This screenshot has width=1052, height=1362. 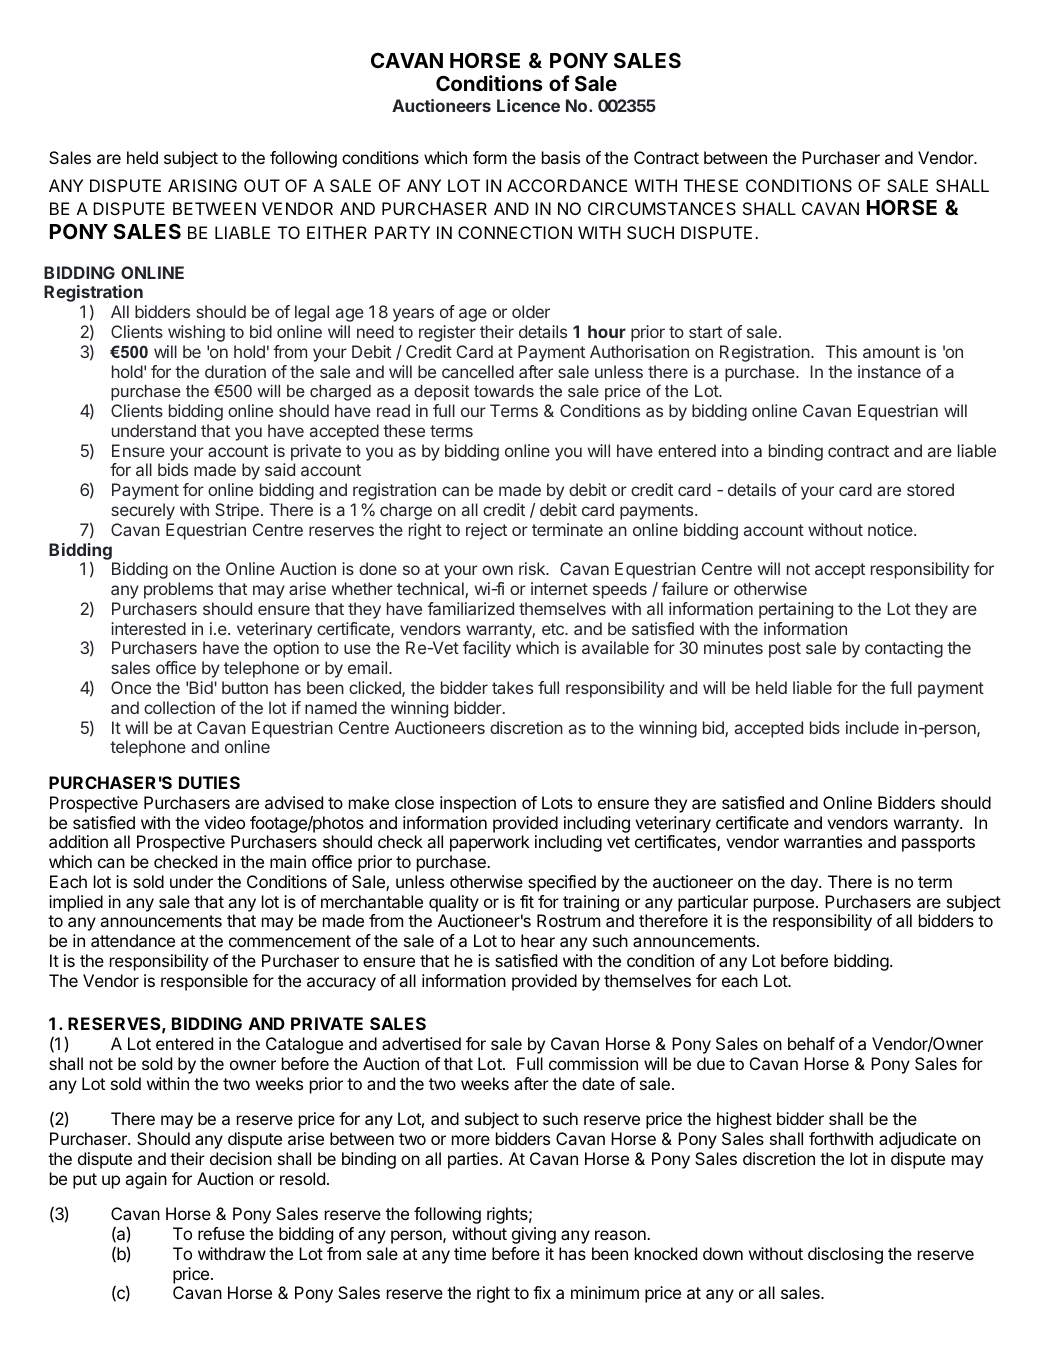 I want to click on CIRCUMSTANCES, so click(x=662, y=208).
